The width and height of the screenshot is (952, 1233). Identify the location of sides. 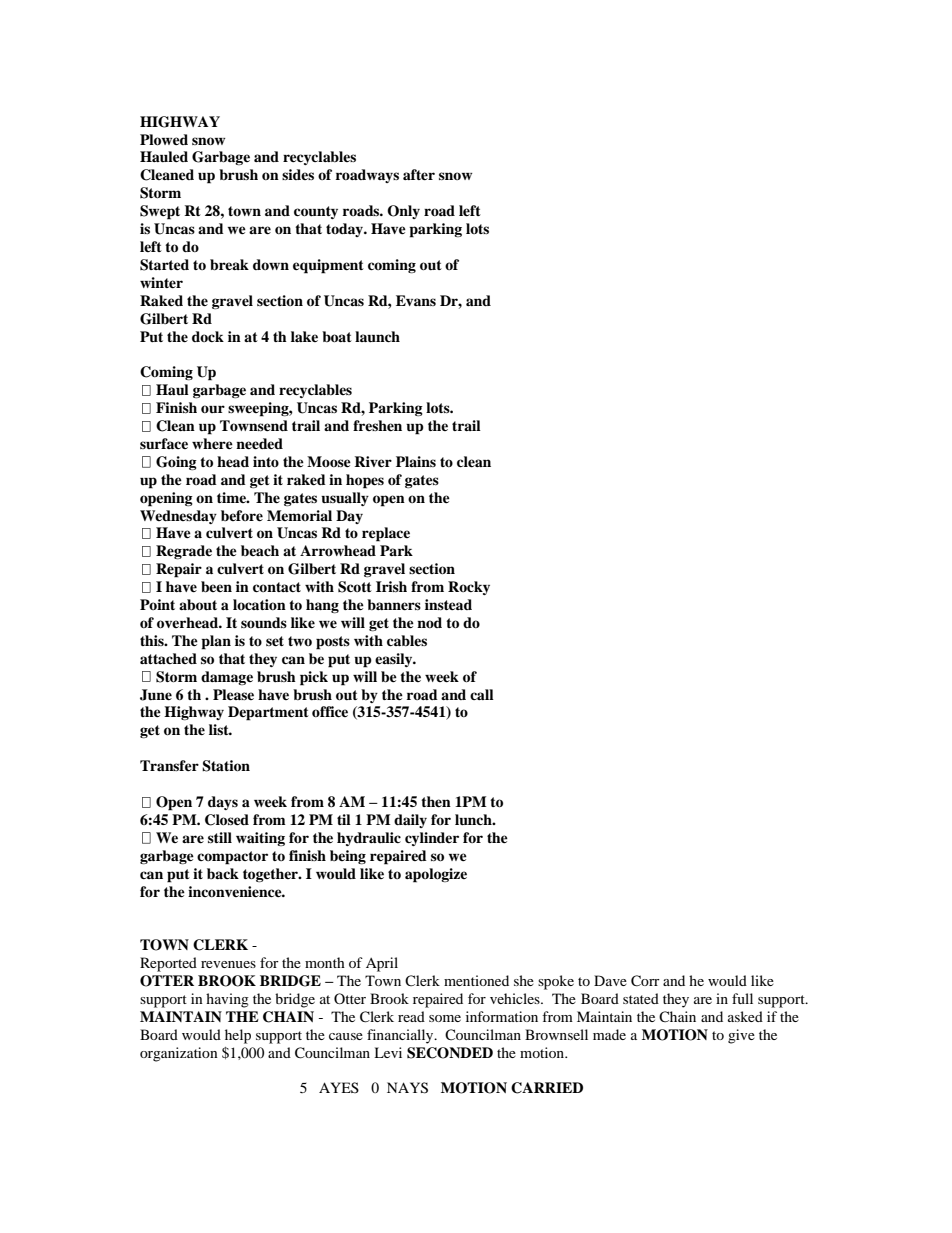
(298, 174).
